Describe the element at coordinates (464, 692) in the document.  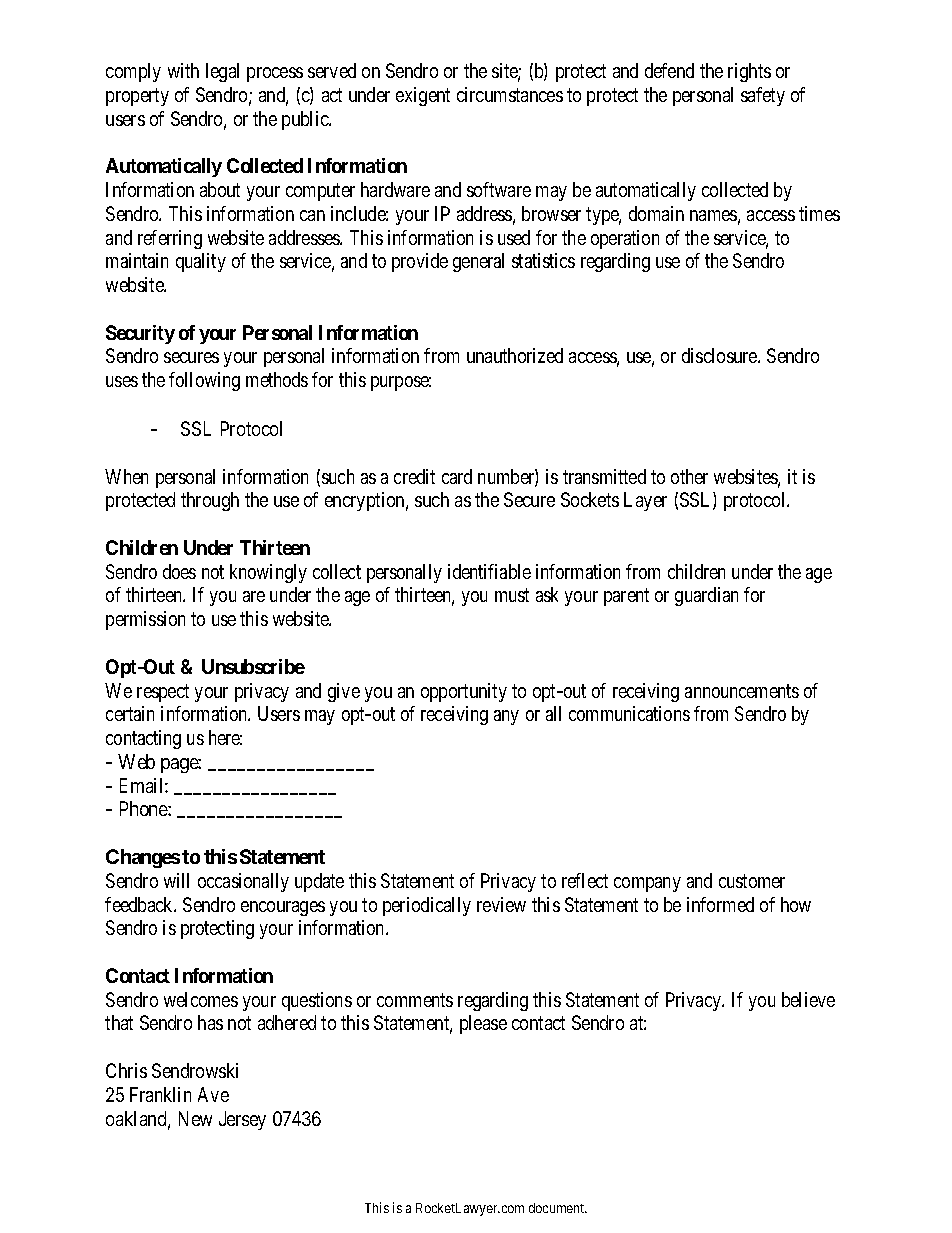
I see `opportunity` at that location.
